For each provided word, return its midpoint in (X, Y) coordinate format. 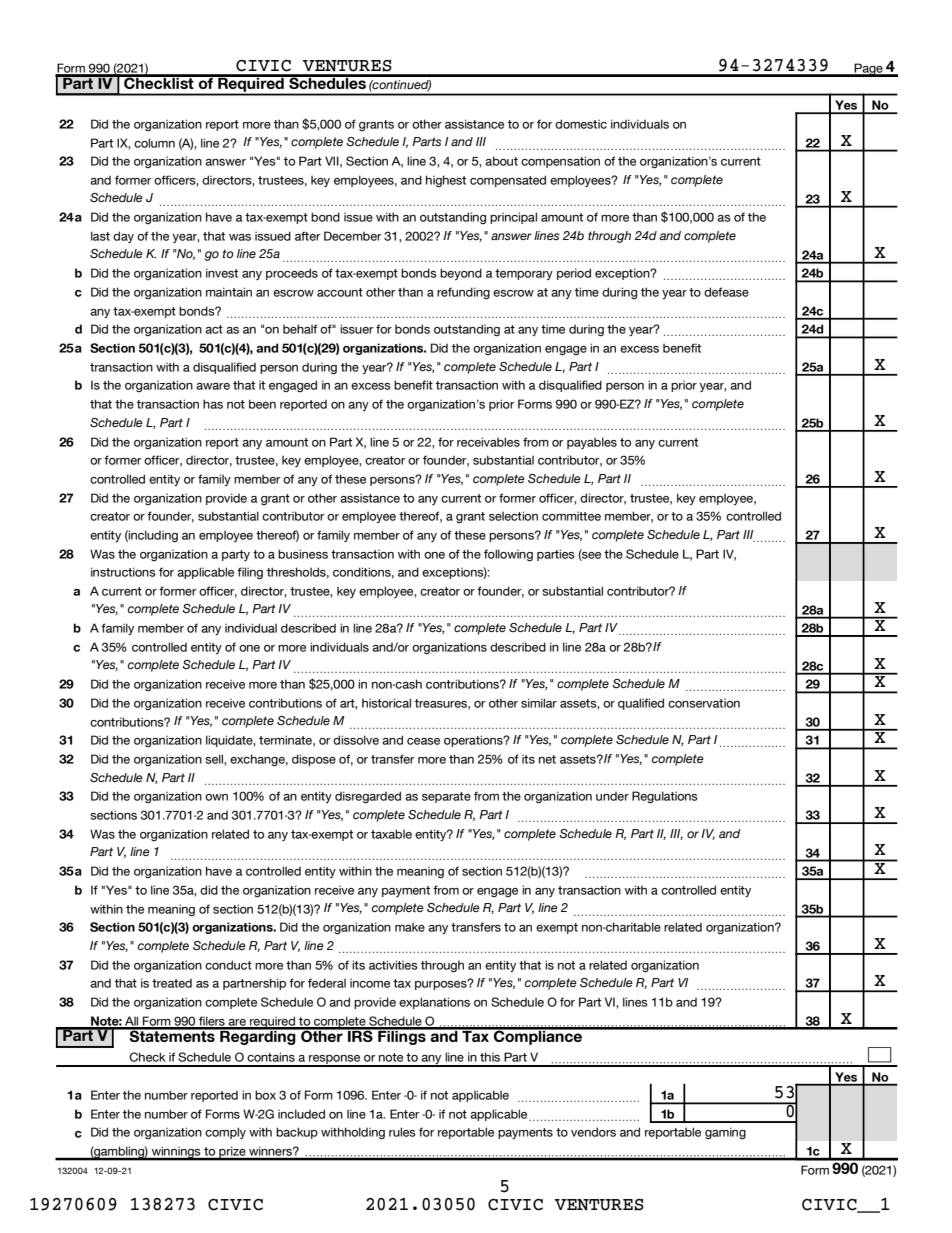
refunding (463, 293)
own (216, 797)
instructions (123, 572)
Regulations (665, 797)
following (508, 555)
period (574, 274)
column (154, 143)
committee (571, 516)
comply (225, 1133)
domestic (581, 124)
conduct (228, 965)
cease (423, 741)
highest (446, 181)
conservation (704, 703)
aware (213, 386)
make (410, 927)
